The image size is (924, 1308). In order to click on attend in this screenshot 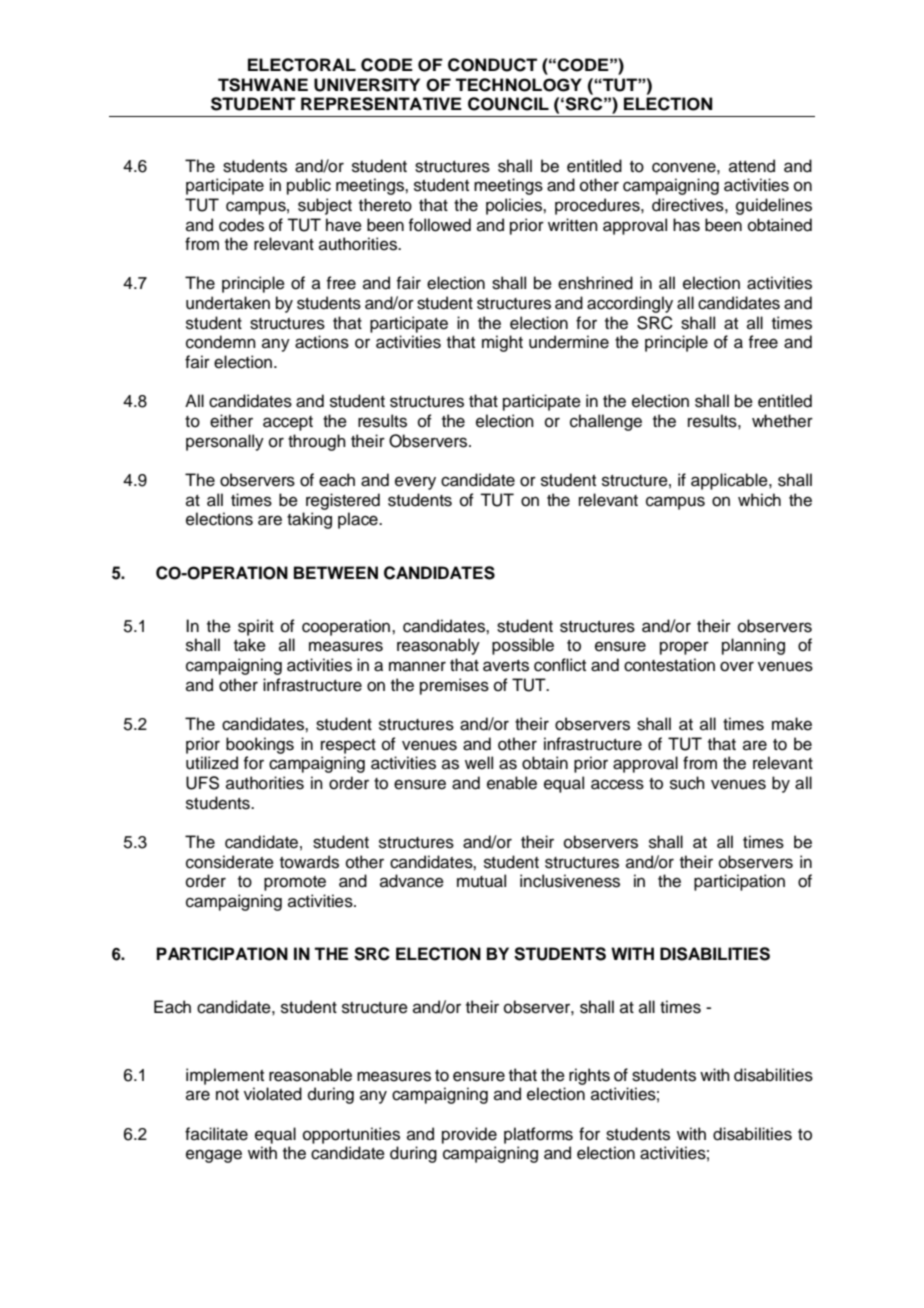, I will do `click(752, 166)`.
